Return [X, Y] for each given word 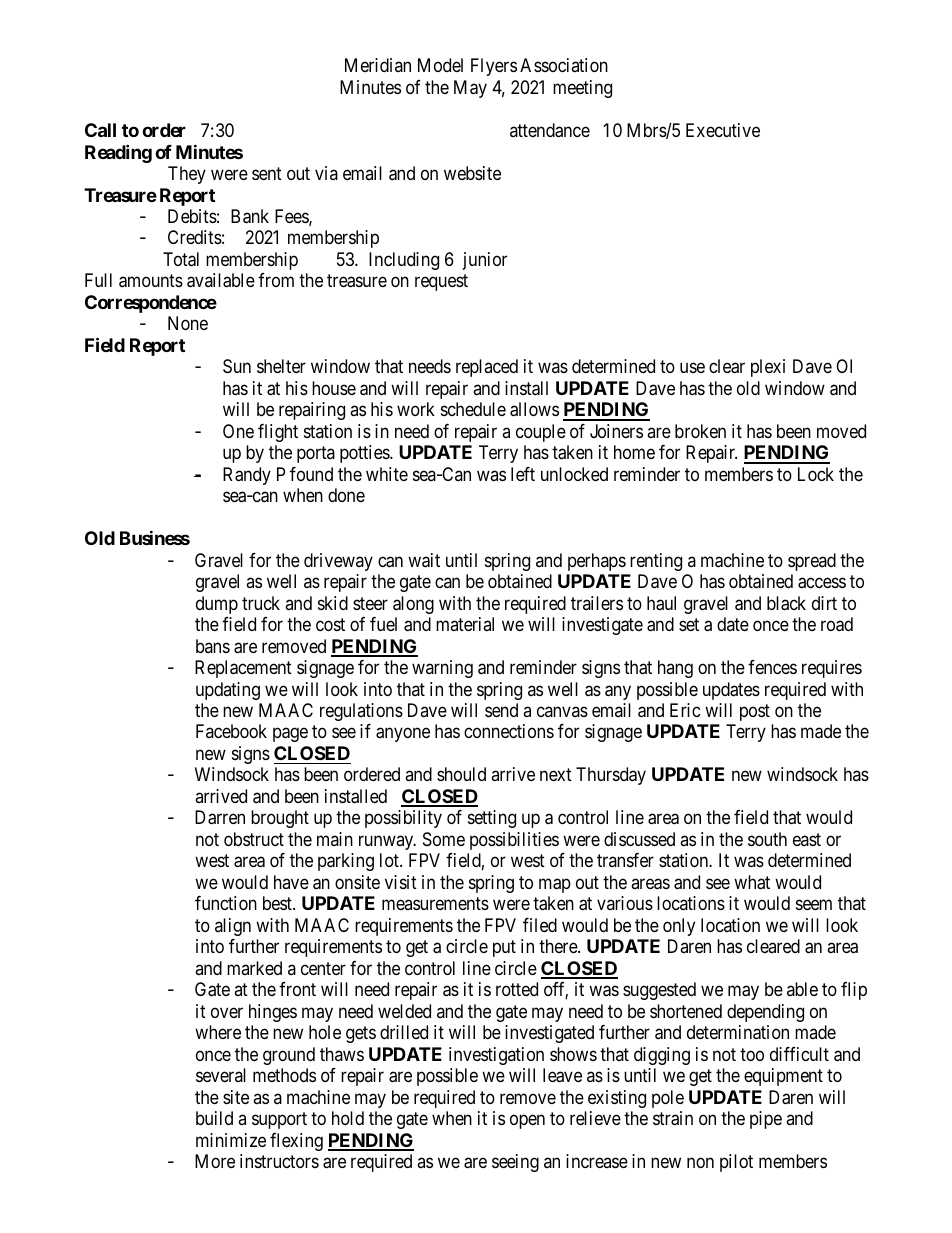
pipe [766, 1120]
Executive [723, 130]
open [527, 1122]
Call [100, 130]
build [214, 1118]
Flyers [494, 67]
